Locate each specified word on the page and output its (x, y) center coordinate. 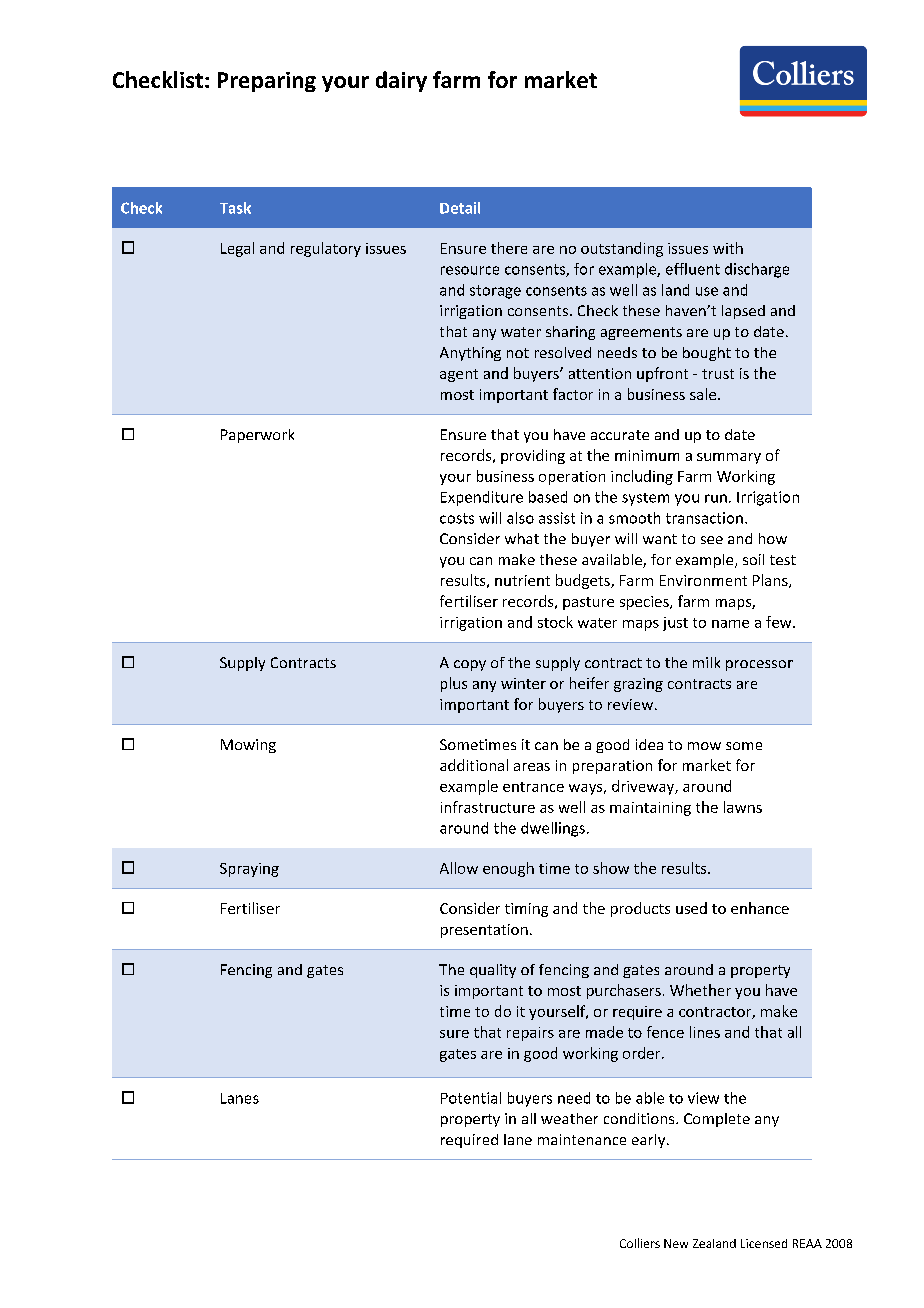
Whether (700, 990)
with (728, 248)
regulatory (326, 249)
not (518, 353)
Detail (460, 208)
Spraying (249, 870)
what (522, 538)
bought (707, 354)
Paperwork (257, 436)
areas (532, 767)
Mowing (248, 746)
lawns (743, 807)
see (712, 540)
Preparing (267, 82)
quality (493, 971)
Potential (471, 1098)
